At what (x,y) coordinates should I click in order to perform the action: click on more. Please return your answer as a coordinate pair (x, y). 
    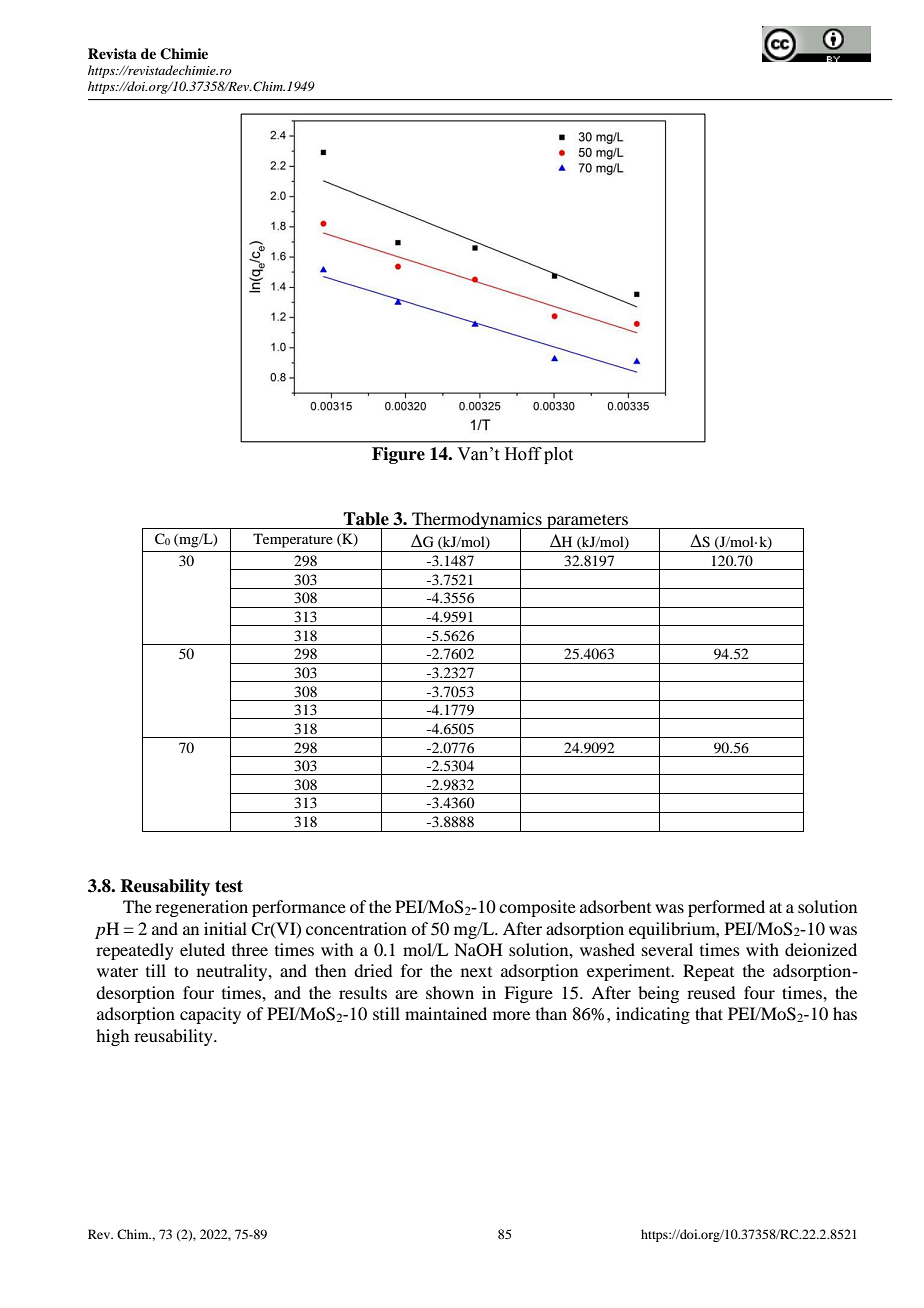
    Looking at the image, I should click on (511, 1015).
